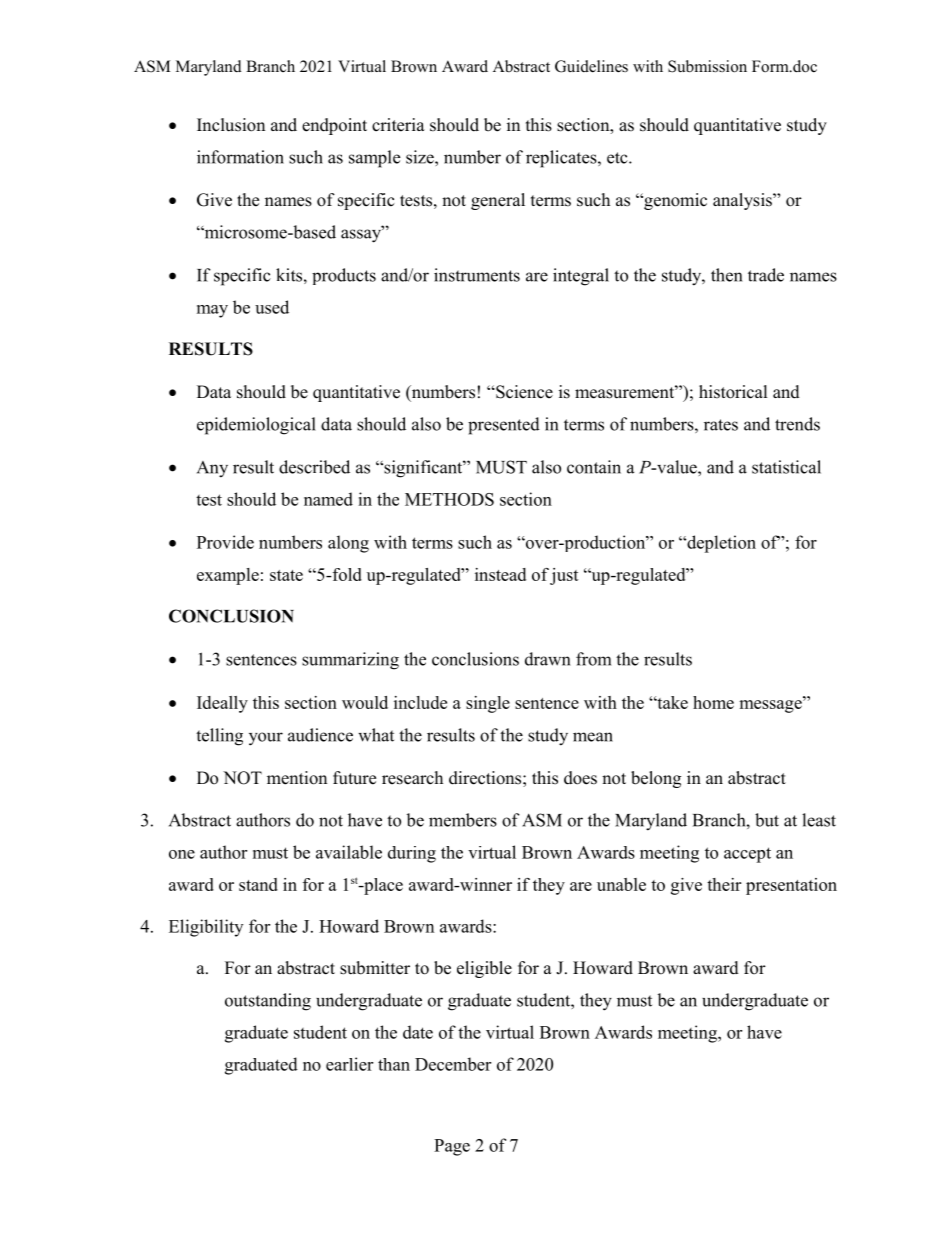 The image size is (952, 1233). Describe the element at coordinates (484, 969) in the document. I see `eligible` at that location.
